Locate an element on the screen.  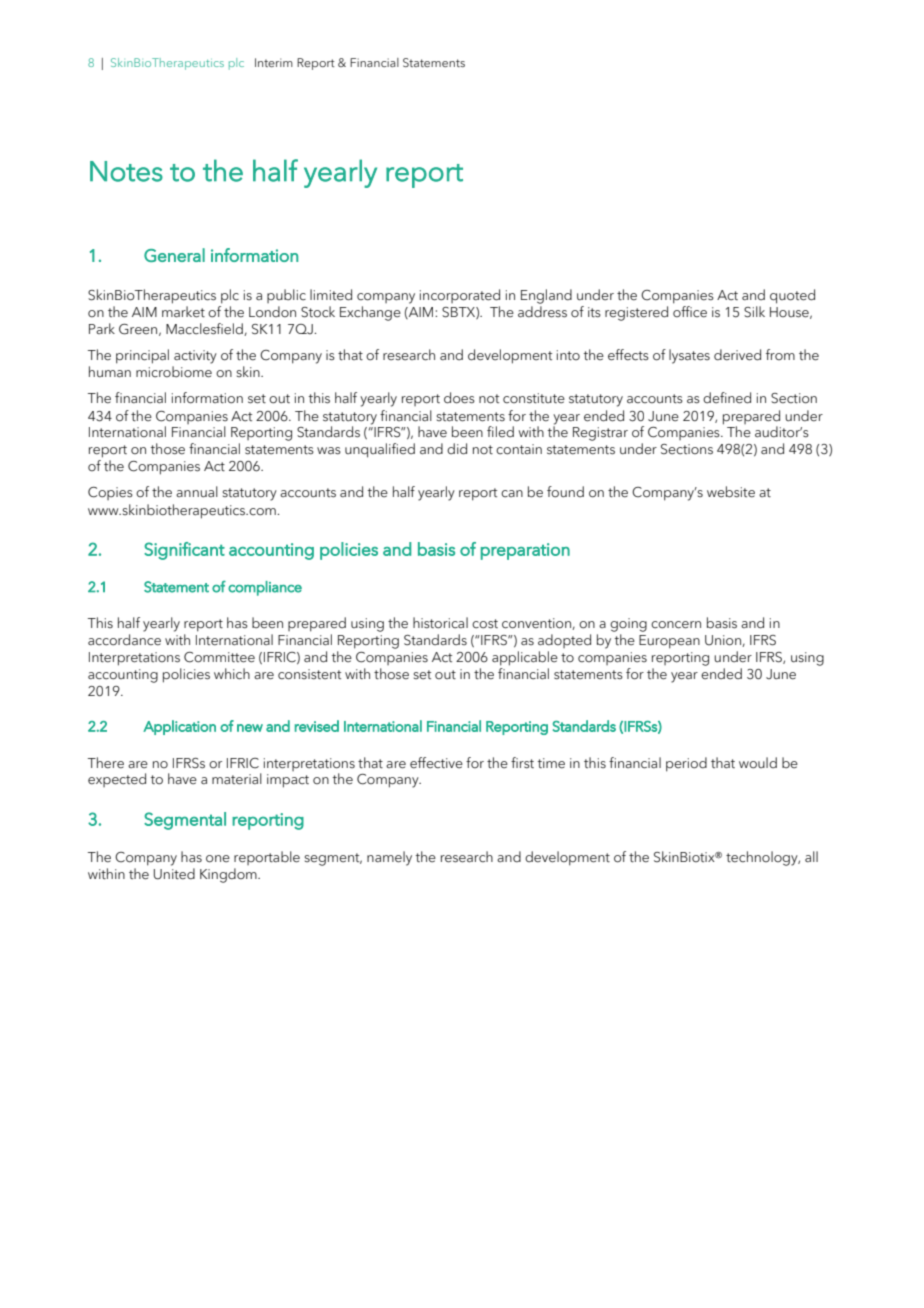
Union is located at coordinates (724, 641).
